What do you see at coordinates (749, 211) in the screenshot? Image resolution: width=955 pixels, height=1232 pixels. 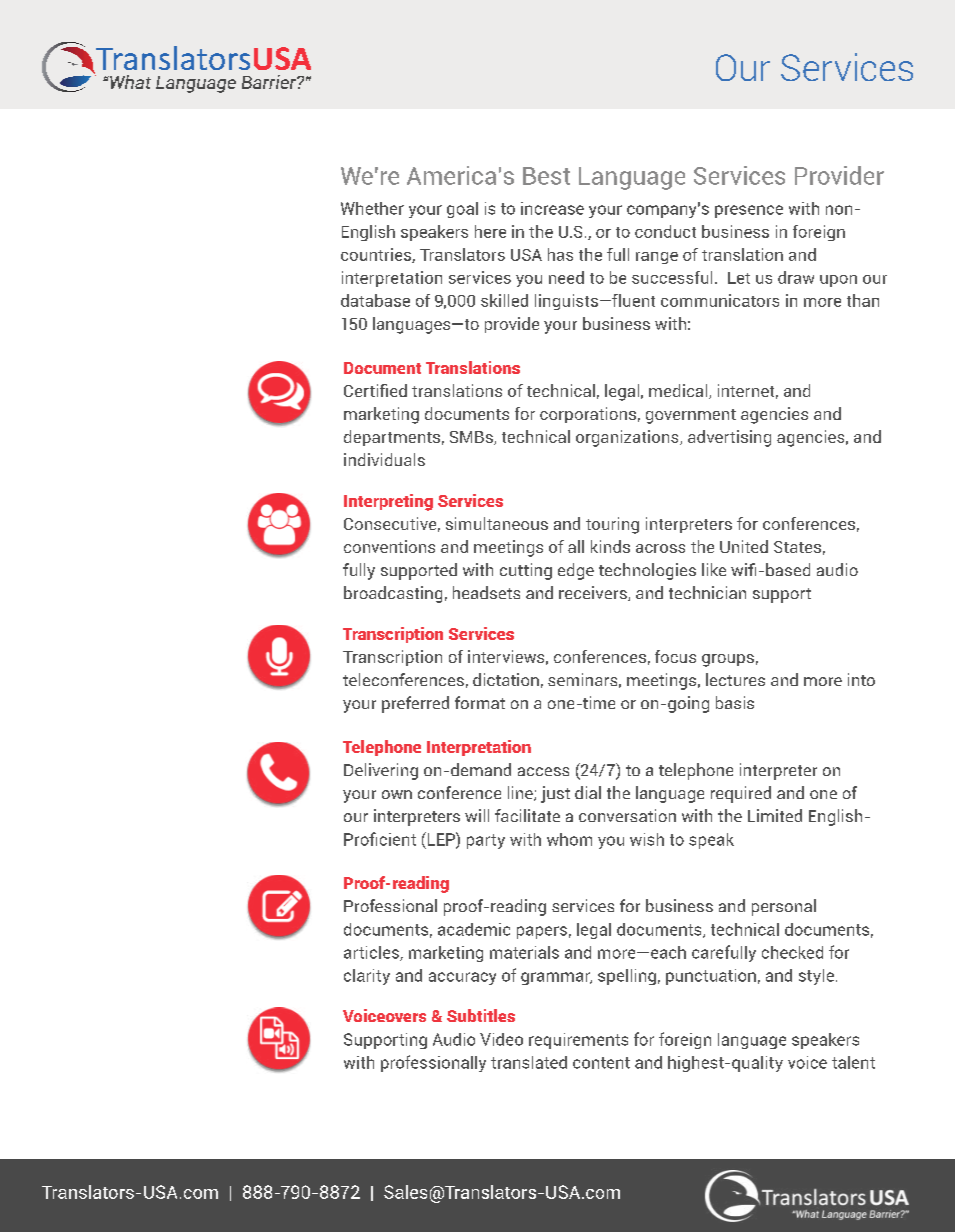 I see `presence` at bounding box center [749, 211].
